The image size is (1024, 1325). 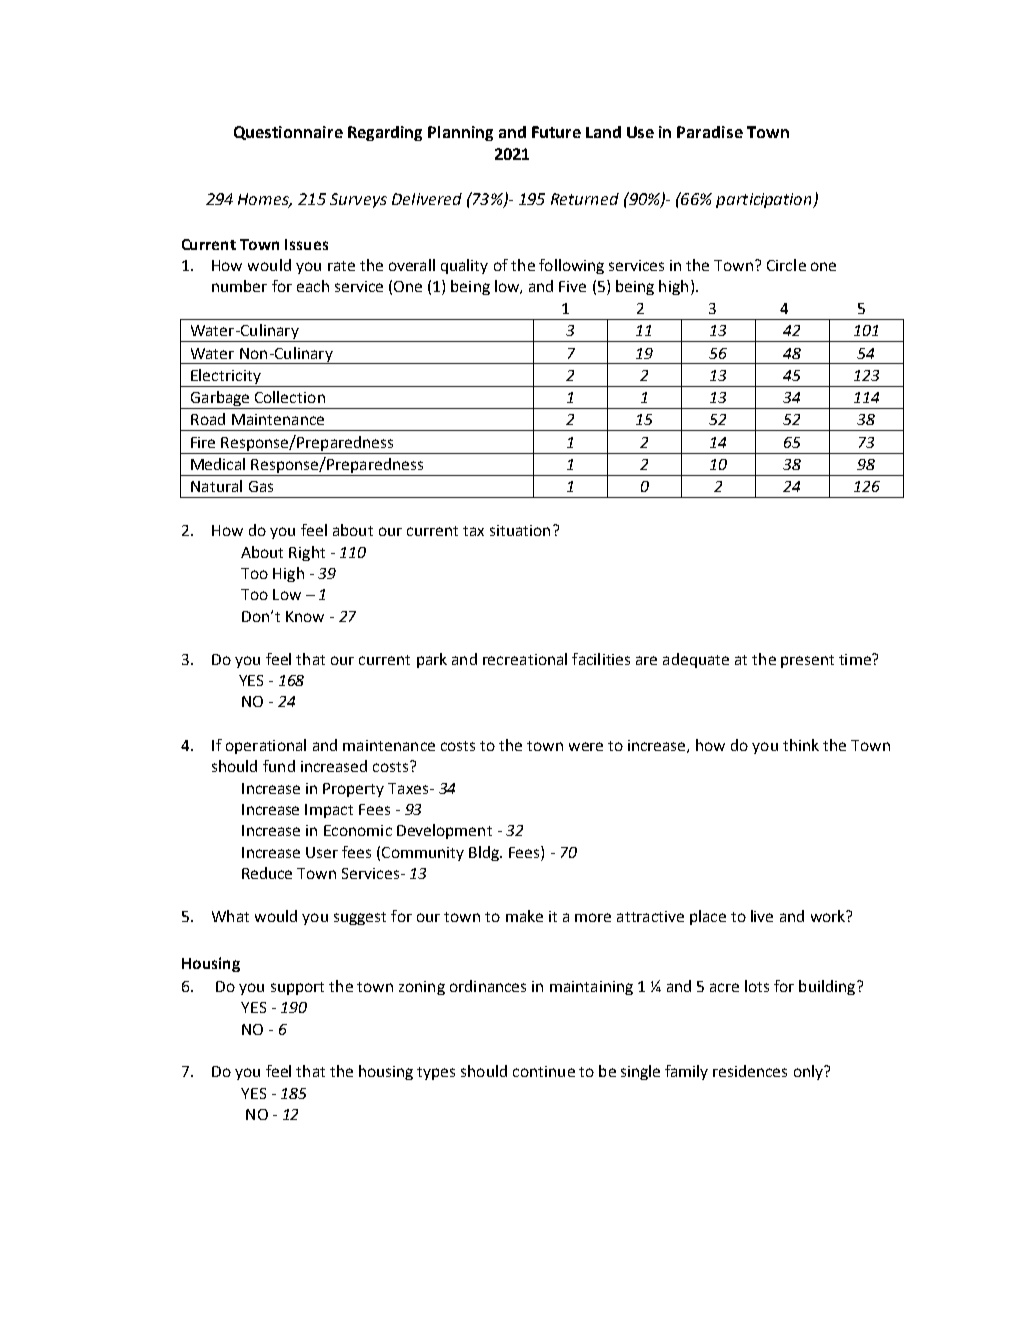 What do you see at coordinates (520, 530) in the page?
I see `situation` at bounding box center [520, 530].
